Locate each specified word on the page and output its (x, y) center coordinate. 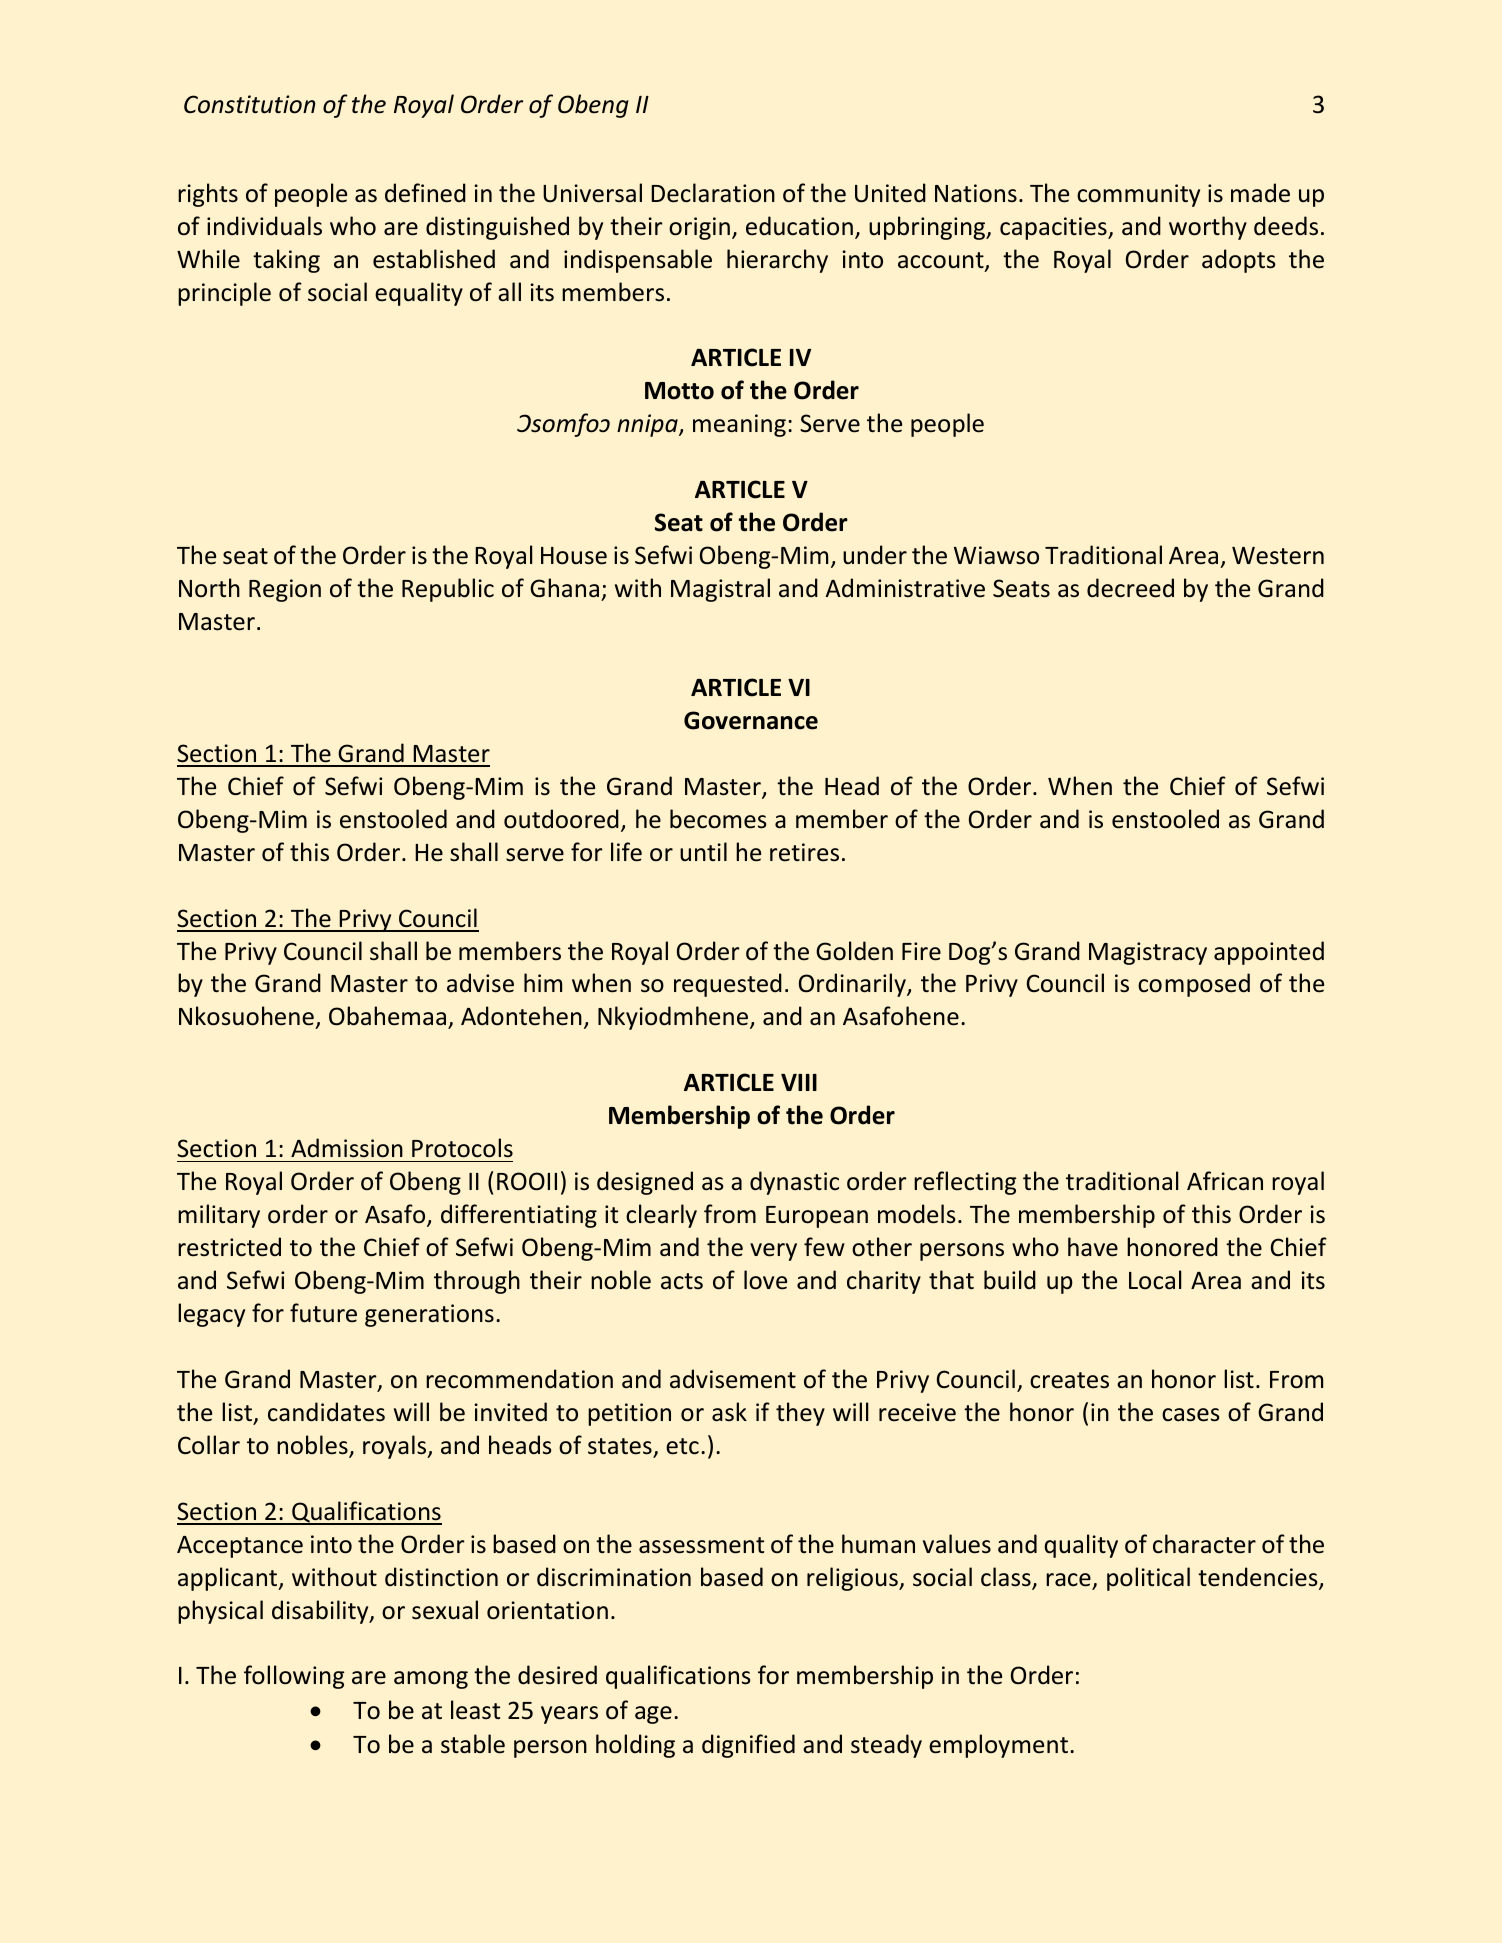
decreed (1130, 588)
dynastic (794, 1183)
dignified (748, 1746)
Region (285, 590)
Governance (751, 720)
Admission (347, 1148)
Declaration (713, 193)
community (1138, 195)
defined (425, 193)
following (294, 1677)
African (1225, 1181)
